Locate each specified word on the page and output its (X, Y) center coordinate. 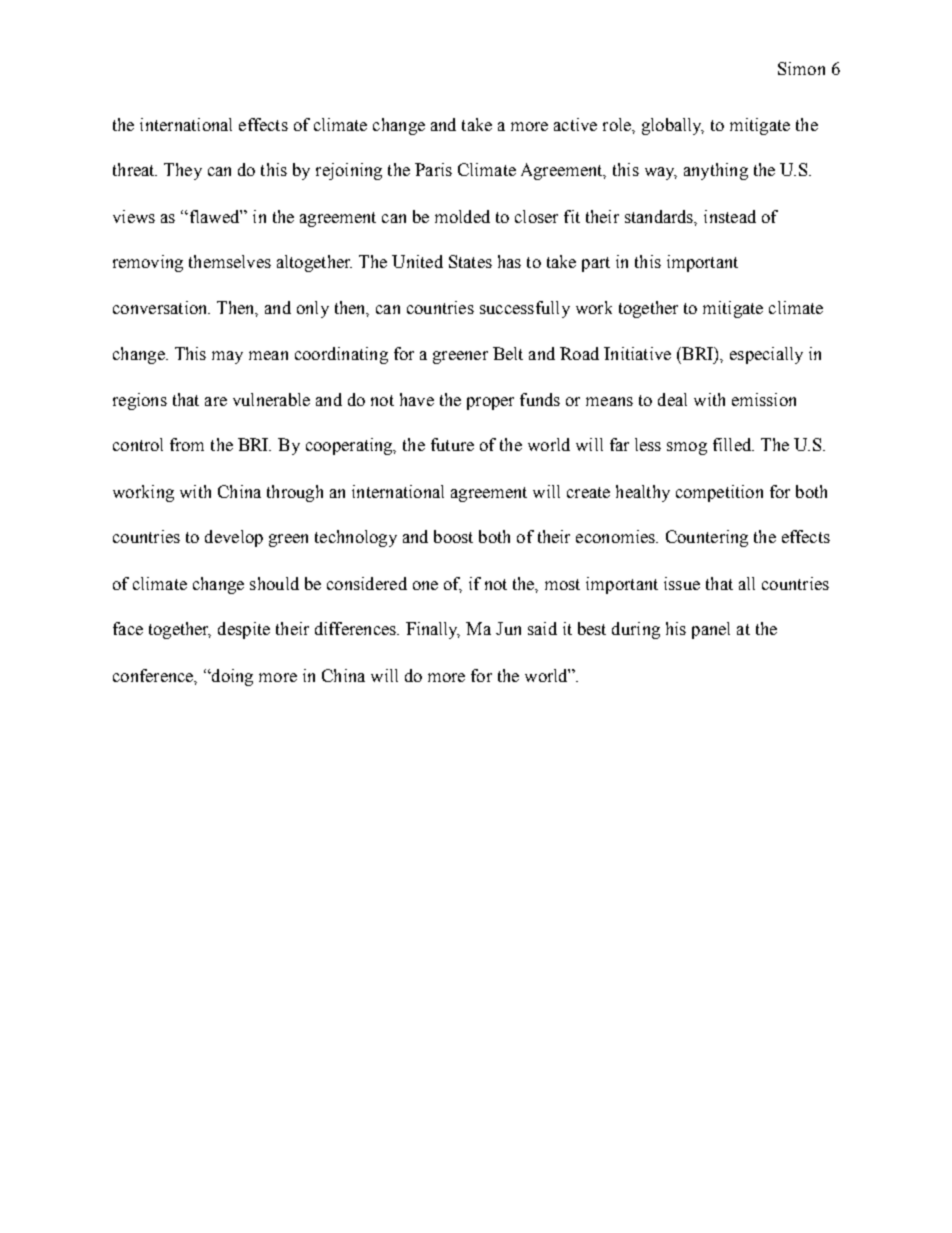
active (575, 124)
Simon (801, 68)
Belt (508, 353)
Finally (433, 630)
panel (711, 630)
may (227, 357)
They (183, 171)
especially (766, 355)
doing (231, 677)
